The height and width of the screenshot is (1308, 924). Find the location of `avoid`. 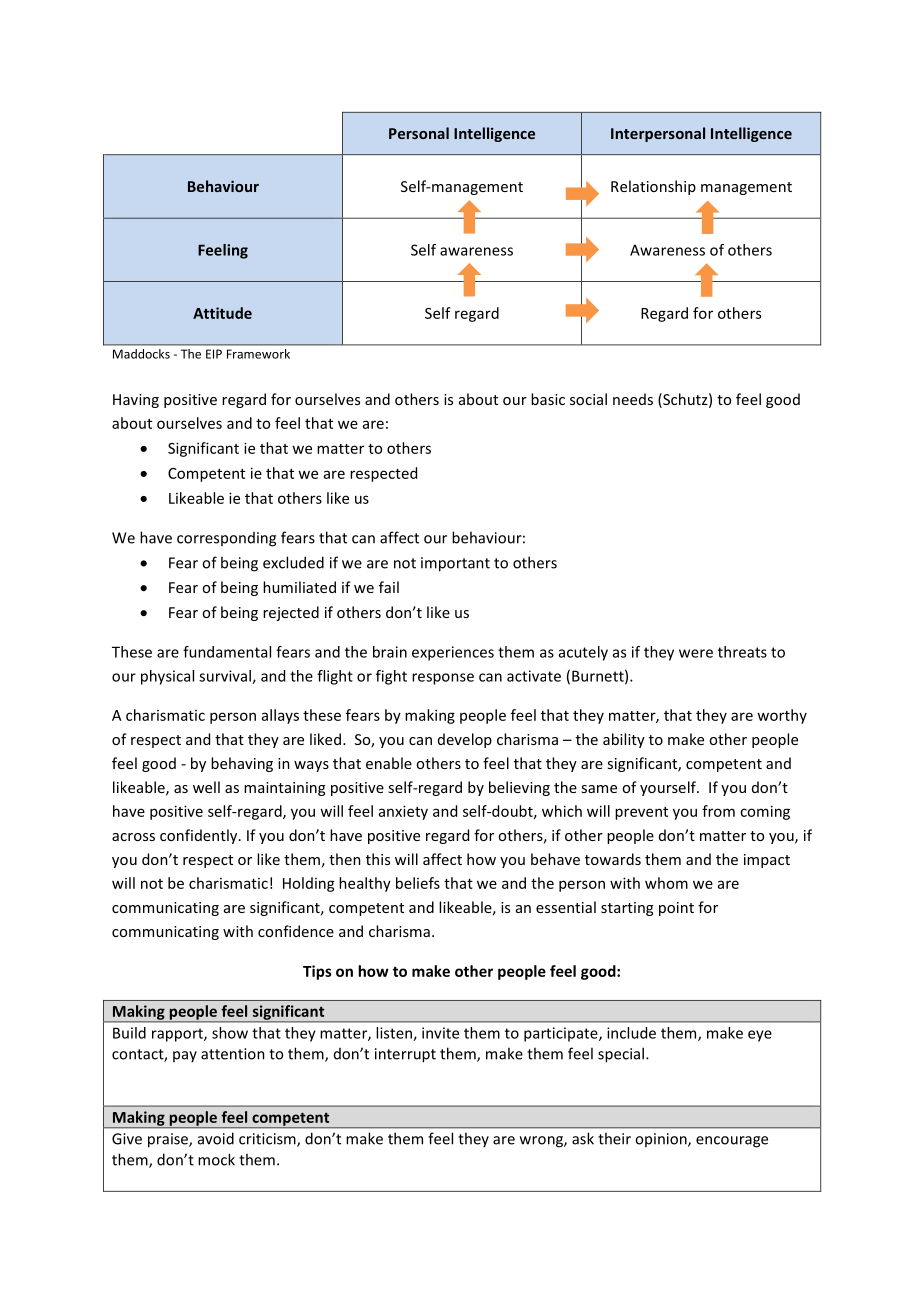

avoid is located at coordinates (216, 1138).
